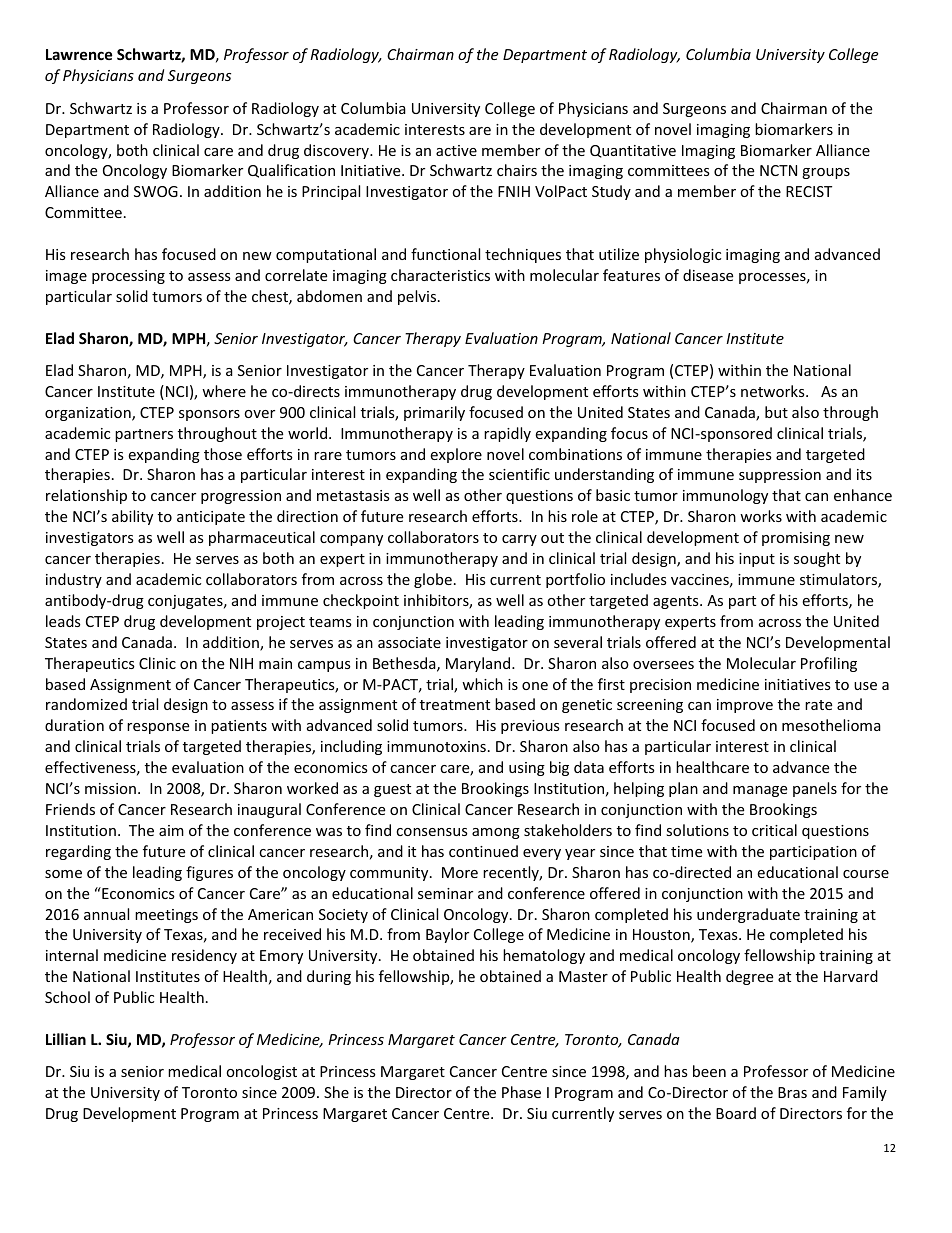 Image resolution: width=952 pixels, height=1233 pixels. I want to click on oncologist, so click(261, 1072).
